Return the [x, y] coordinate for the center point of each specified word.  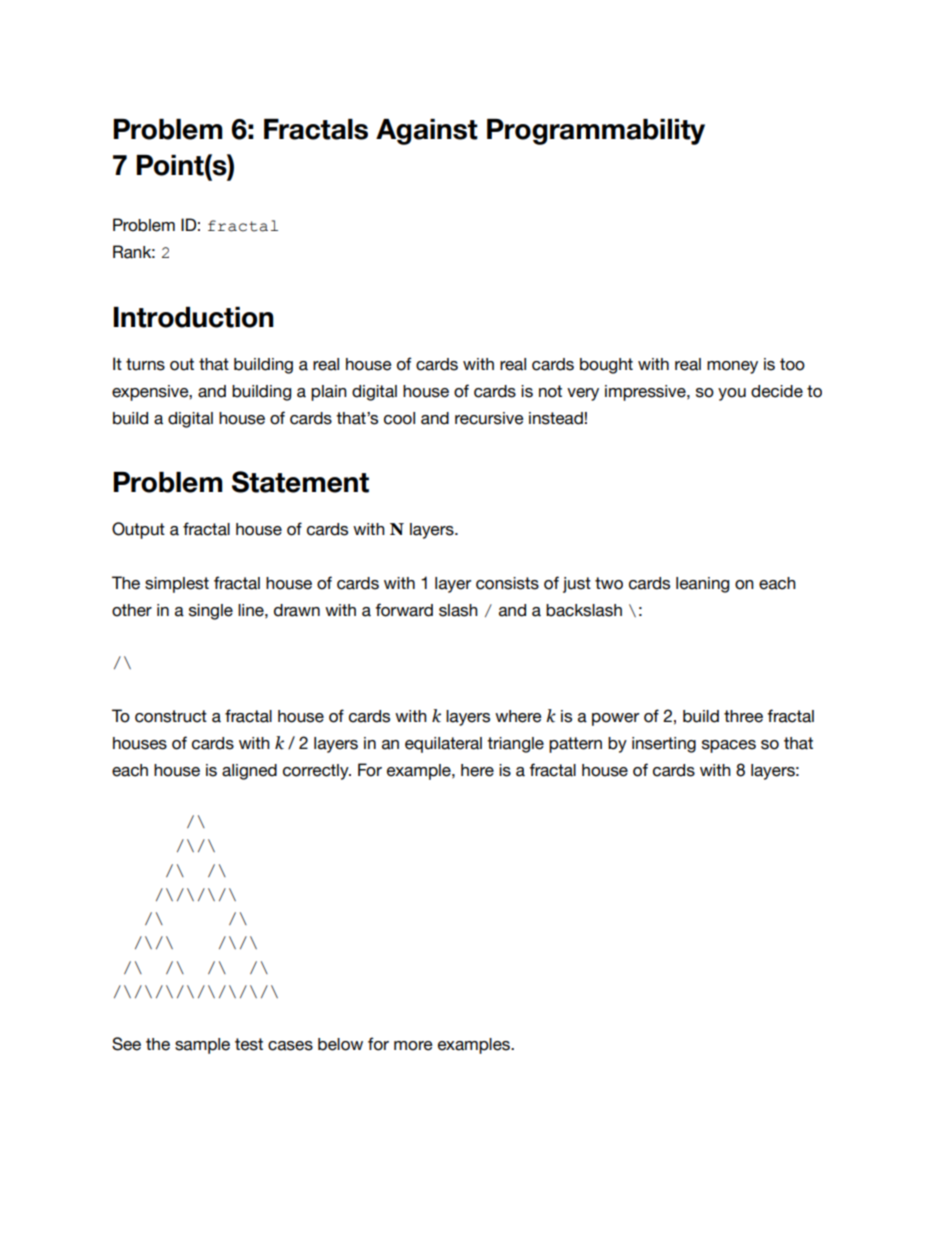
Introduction [193, 317]
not [550, 391]
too [792, 364]
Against [427, 132]
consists [507, 583]
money [732, 367]
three [743, 716]
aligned [249, 772]
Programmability [596, 132]
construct [171, 716]
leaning [702, 585]
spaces [729, 746]
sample [202, 1046]
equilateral [443, 745]
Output [138, 530]
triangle [515, 745]
